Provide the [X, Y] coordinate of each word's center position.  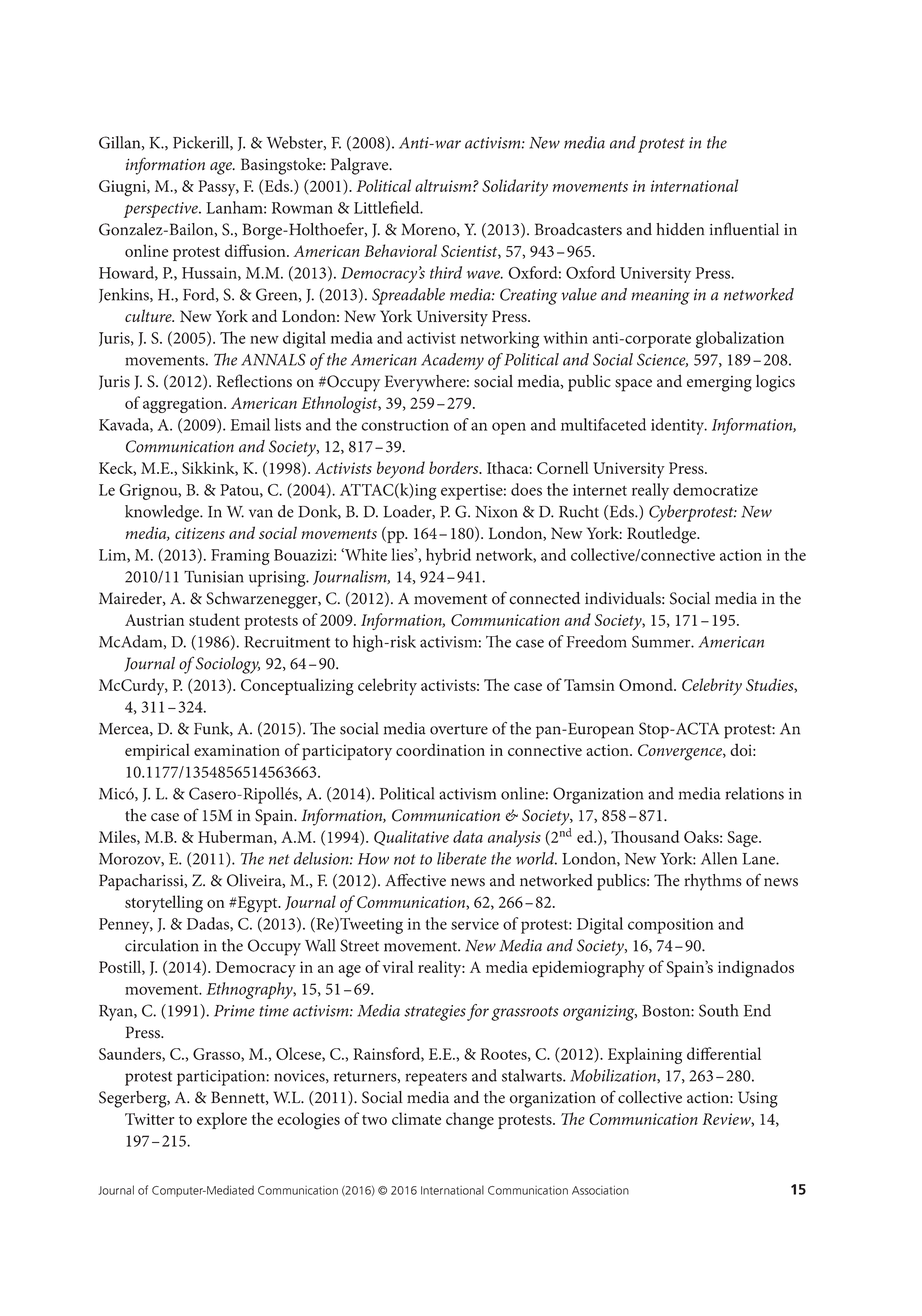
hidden [680, 229]
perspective [162, 210]
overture [459, 729]
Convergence [681, 752]
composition [671, 926]
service [475, 924]
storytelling [164, 904]
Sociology [228, 665]
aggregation [184, 405]
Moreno [429, 230]
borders [455, 467]
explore [222, 1120]
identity [678, 426]
